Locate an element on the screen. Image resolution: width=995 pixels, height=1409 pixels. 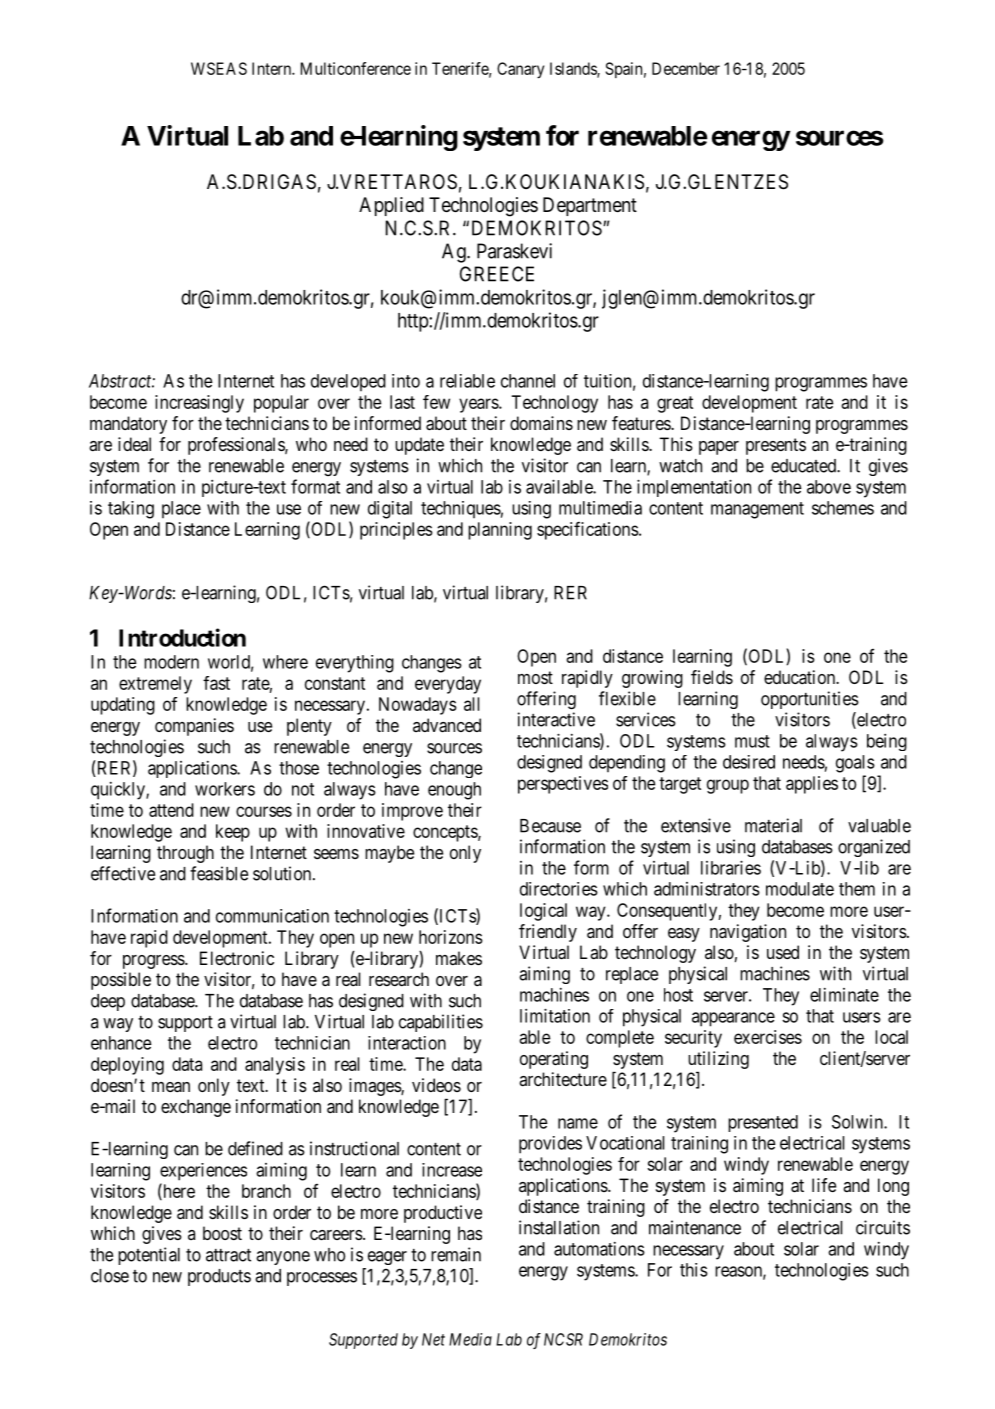
Canary is located at coordinates (520, 70).
